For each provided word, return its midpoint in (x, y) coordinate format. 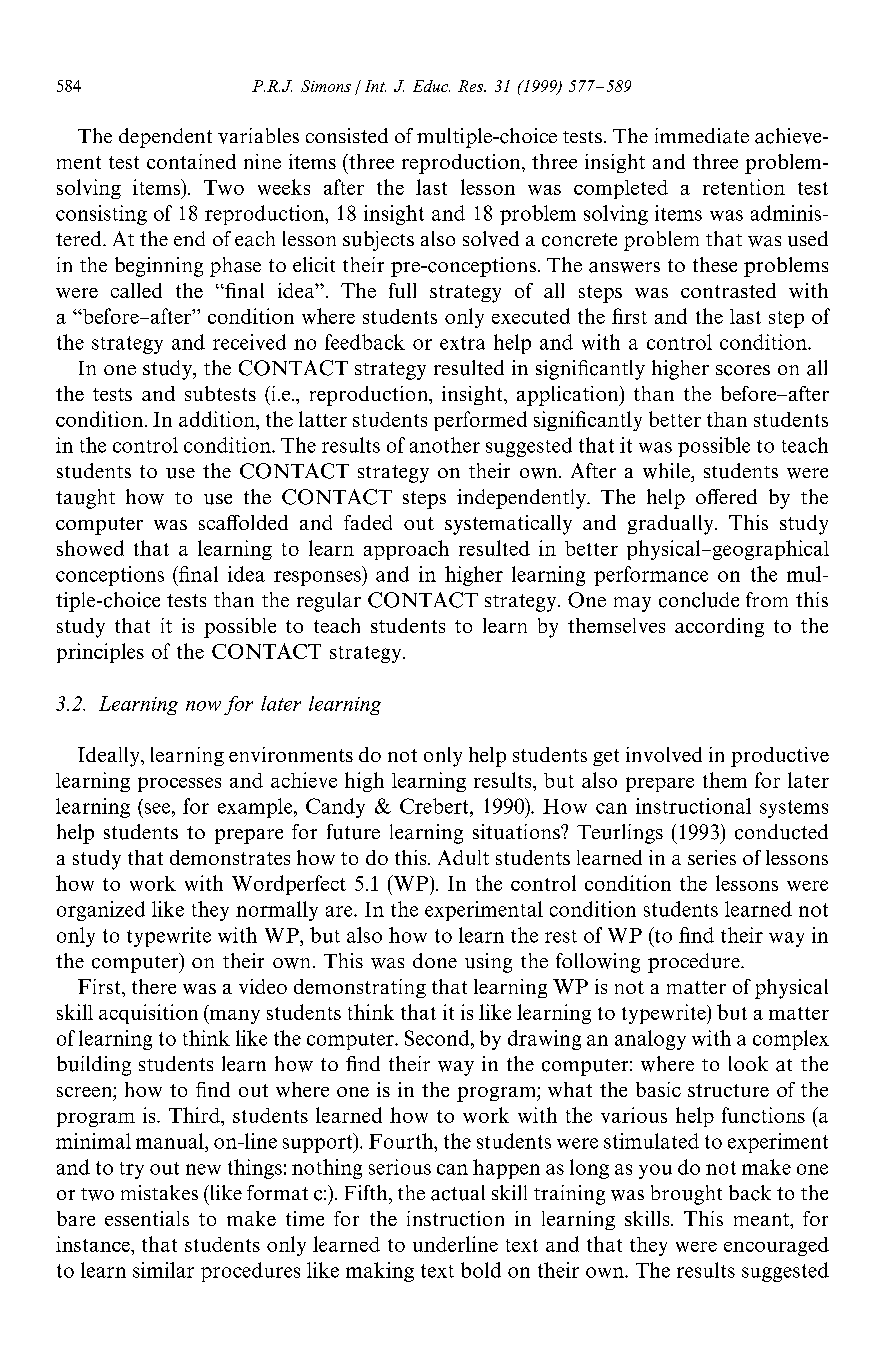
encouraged (776, 1246)
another (445, 445)
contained (191, 161)
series (712, 857)
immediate (702, 136)
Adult (463, 857)
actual (458, 1193)
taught (85, 499)
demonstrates (230, 857)
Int (375, 86)
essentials (147, 1218)
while (667, 471)
